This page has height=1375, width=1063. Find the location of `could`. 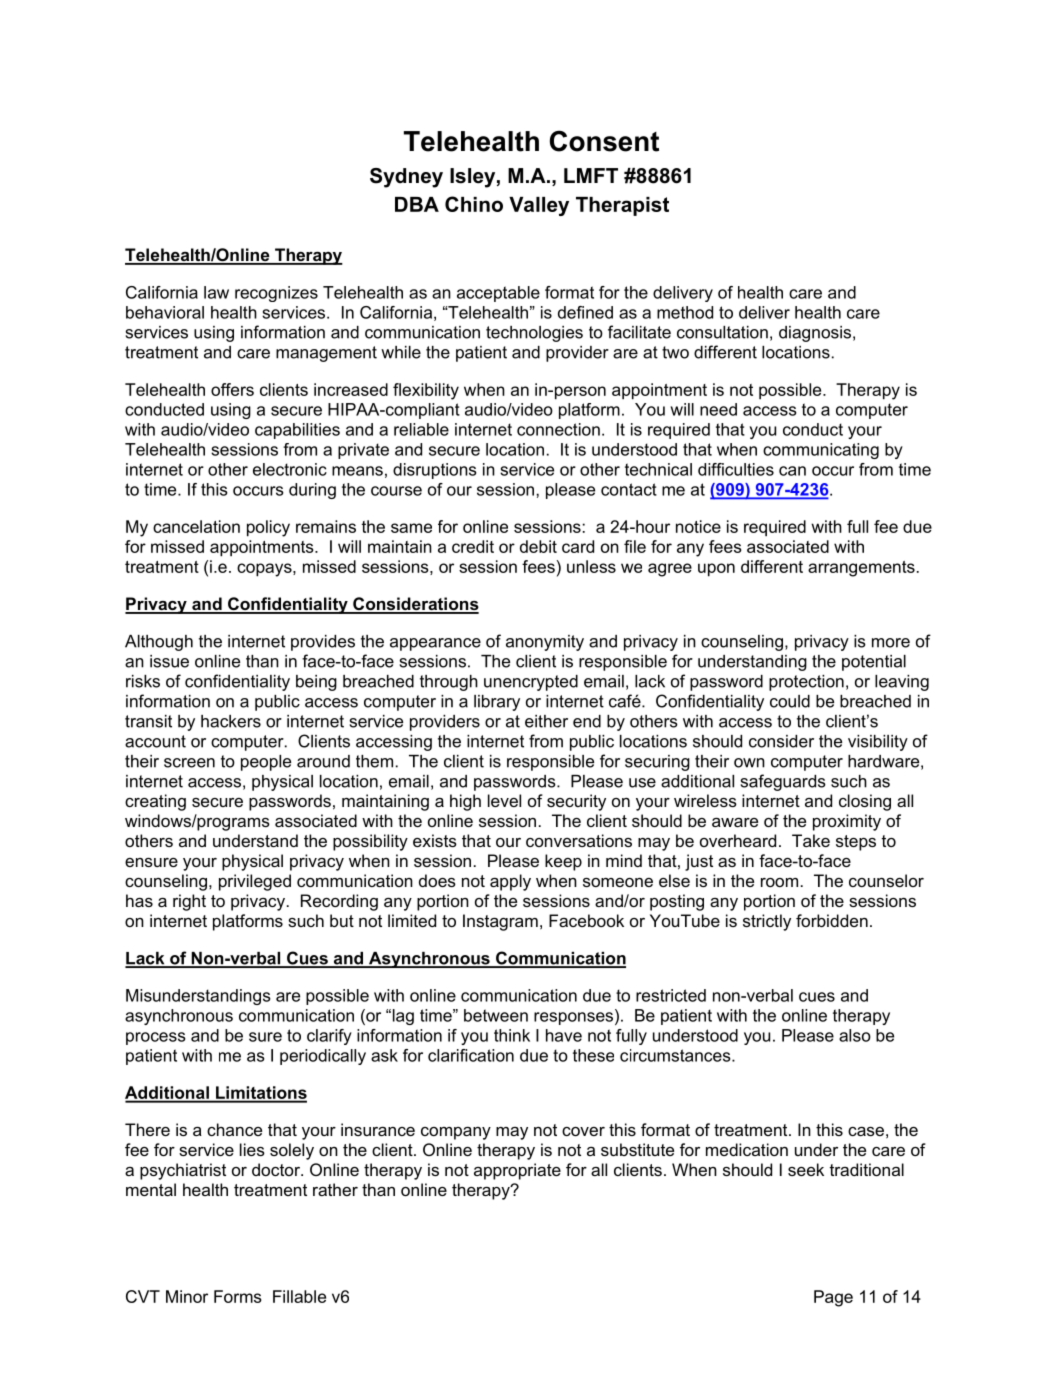

could is located at coordinates (790, 701).
